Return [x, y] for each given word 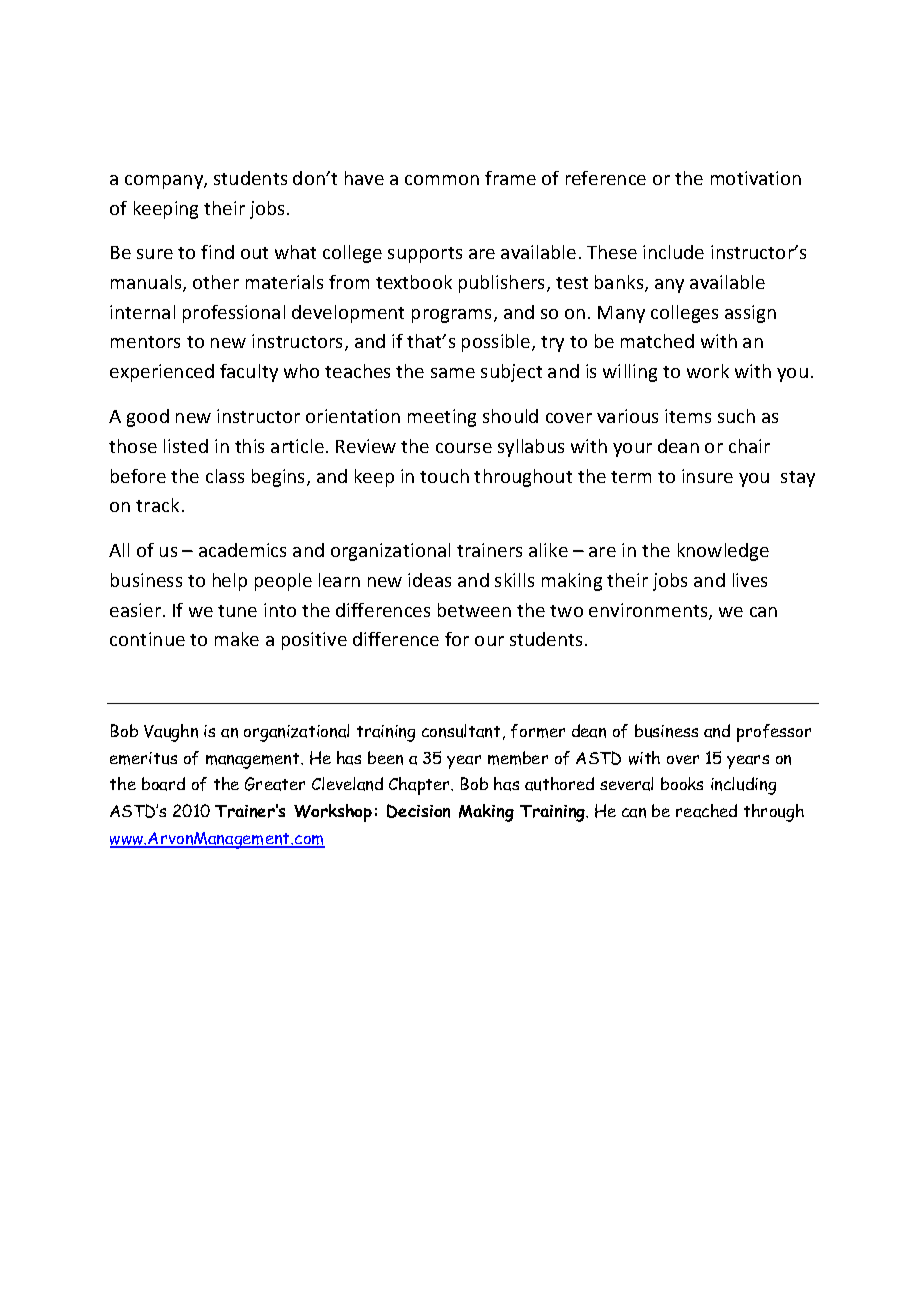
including [743, 786]
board [163, 784]
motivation [756, 178]
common [442, 180]
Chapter [421, 786]
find [217, 252]
